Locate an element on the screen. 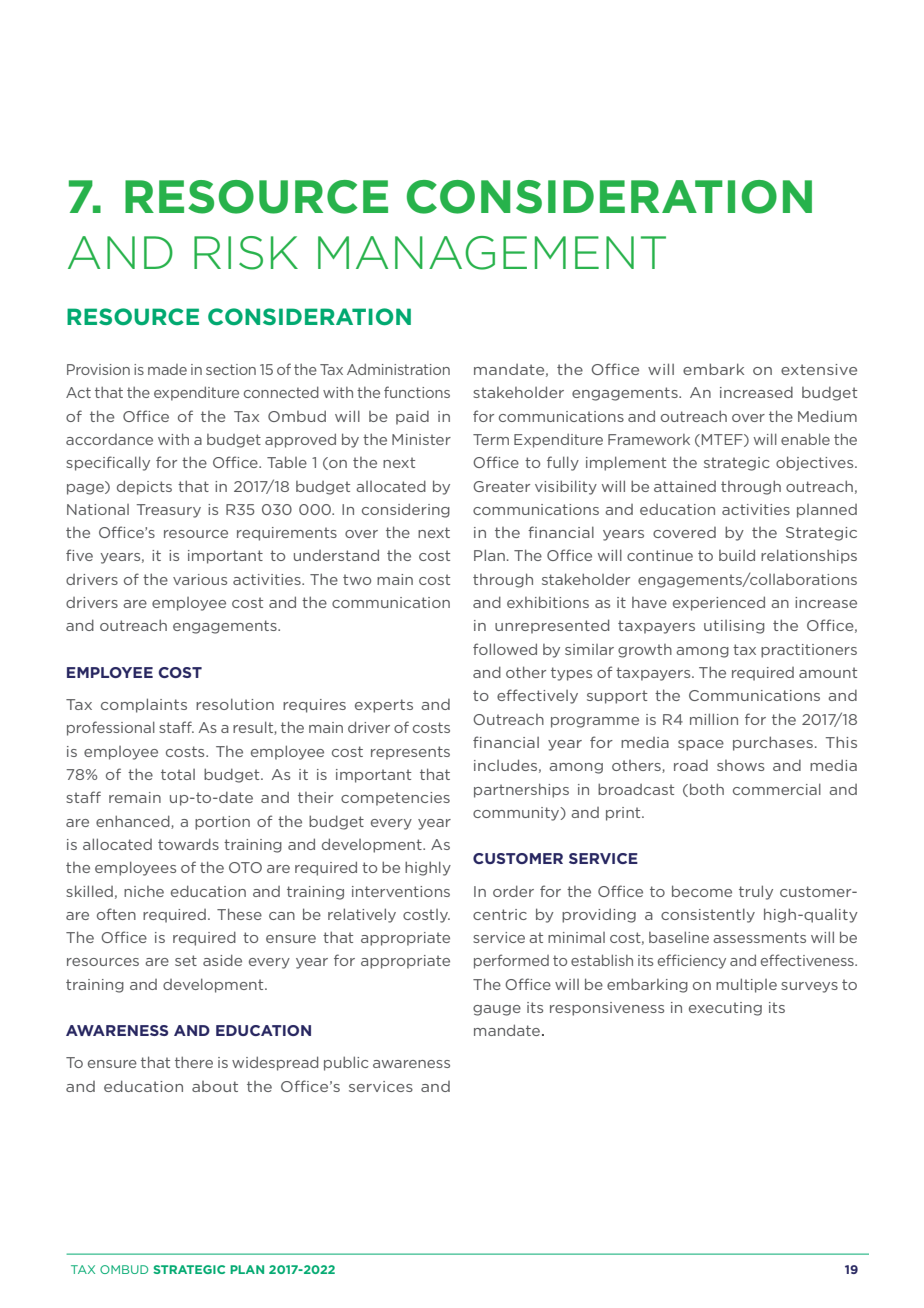 Image resolution: width=924 pixels, height=1308 pixels. complaints is located at coordinates (144, 705).
